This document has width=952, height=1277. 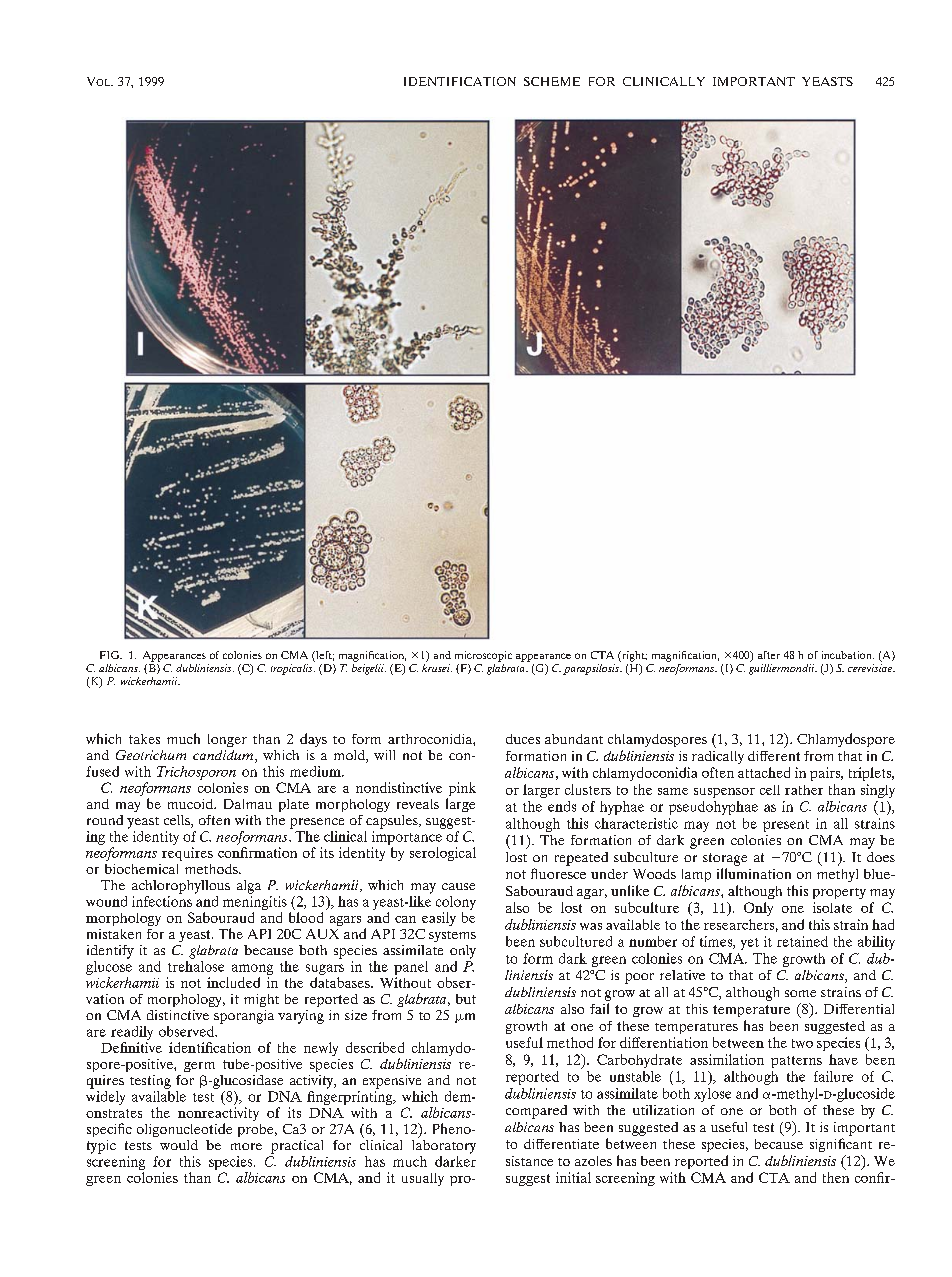 What do you see at coordinates (841, 1145) in the document?
I see `significant` at bounding box center [841, 1145].
